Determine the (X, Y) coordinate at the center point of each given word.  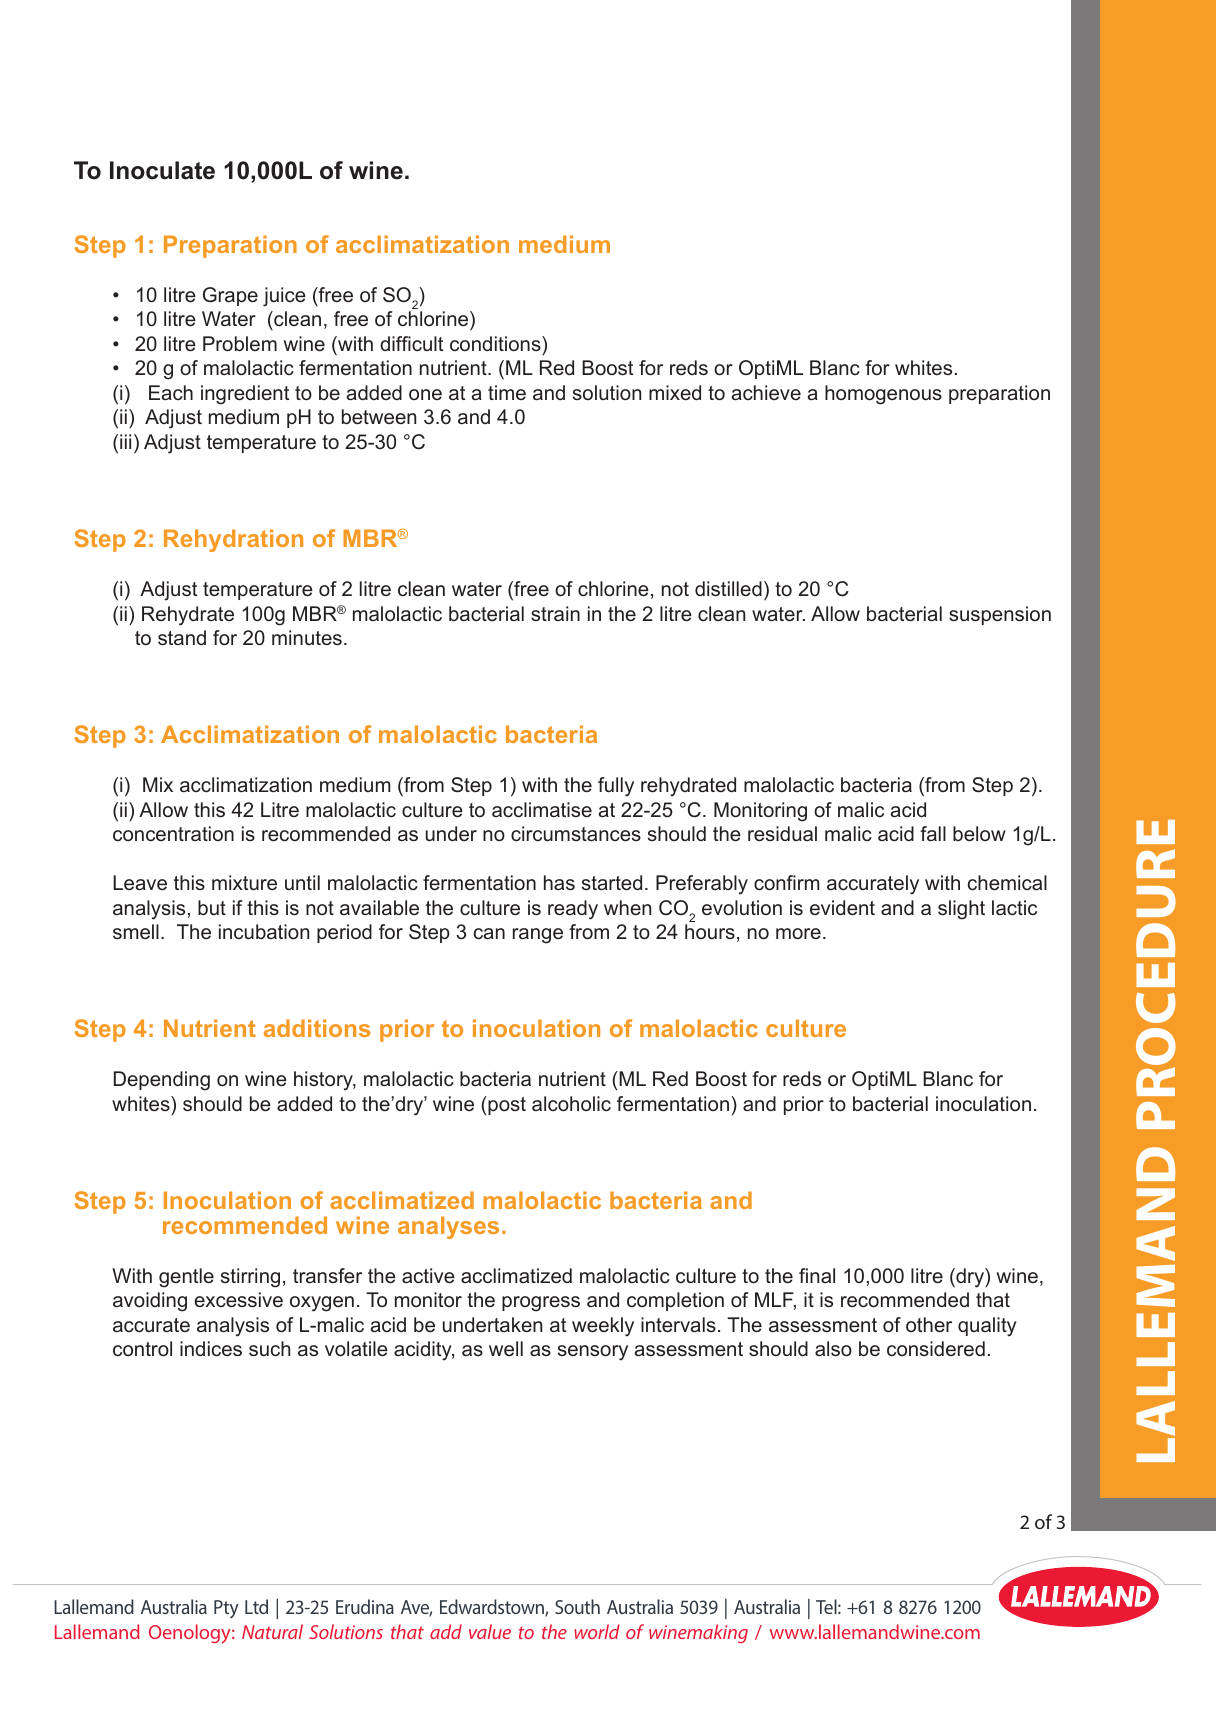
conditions (496, 343)
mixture (244, 882)
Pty (226, 1609)
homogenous (883, 395)
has (559, 882)
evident (842, 907)
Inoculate (162, 170)
